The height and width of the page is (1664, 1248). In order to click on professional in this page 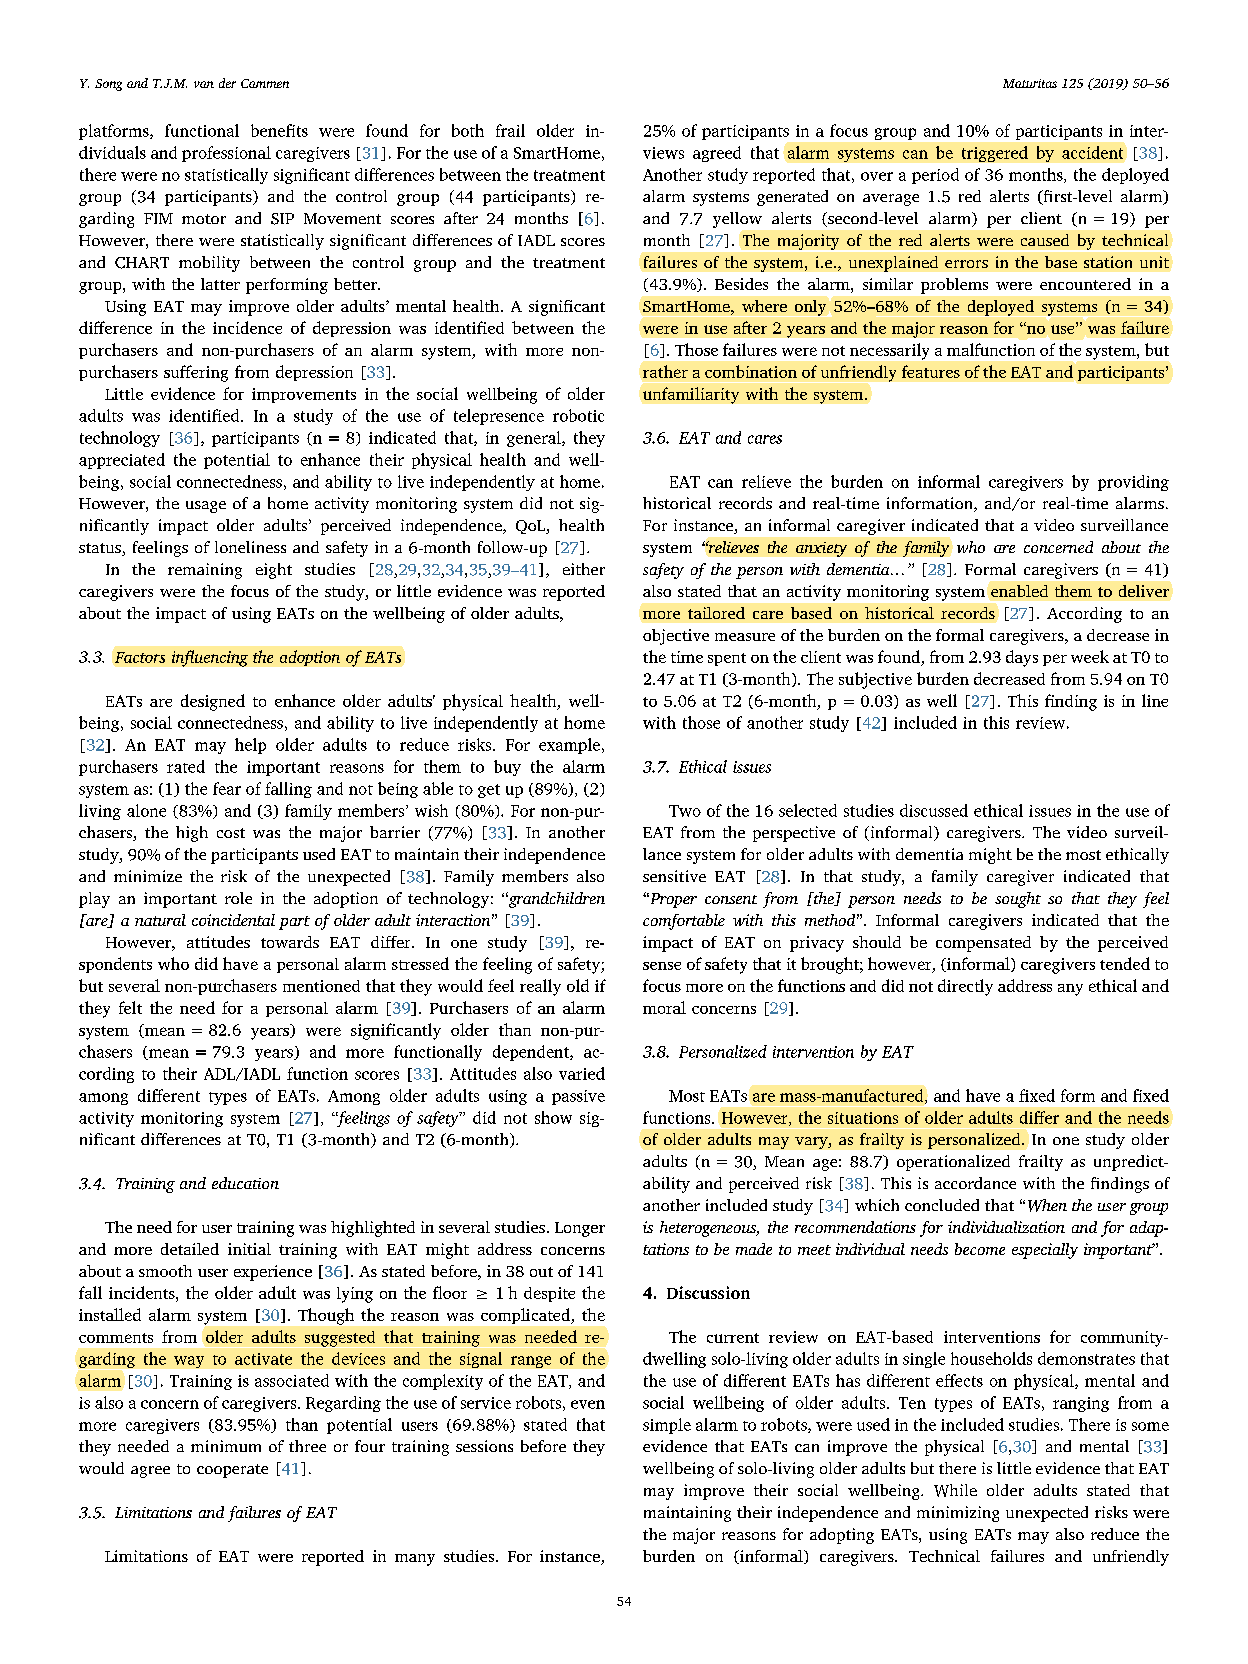, I will do `click(226, 154)`.
